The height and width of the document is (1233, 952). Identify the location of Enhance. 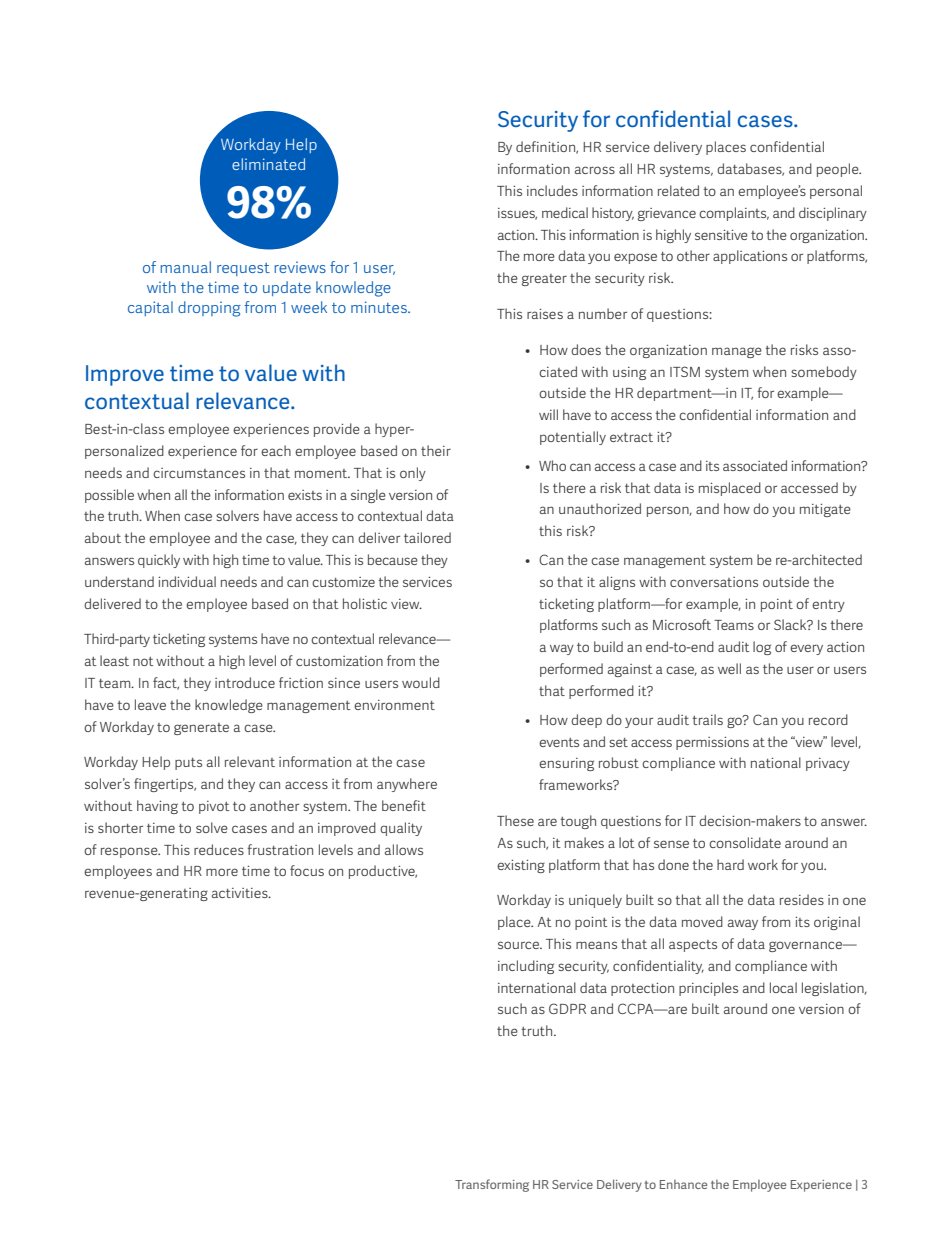
(683, 1184).
